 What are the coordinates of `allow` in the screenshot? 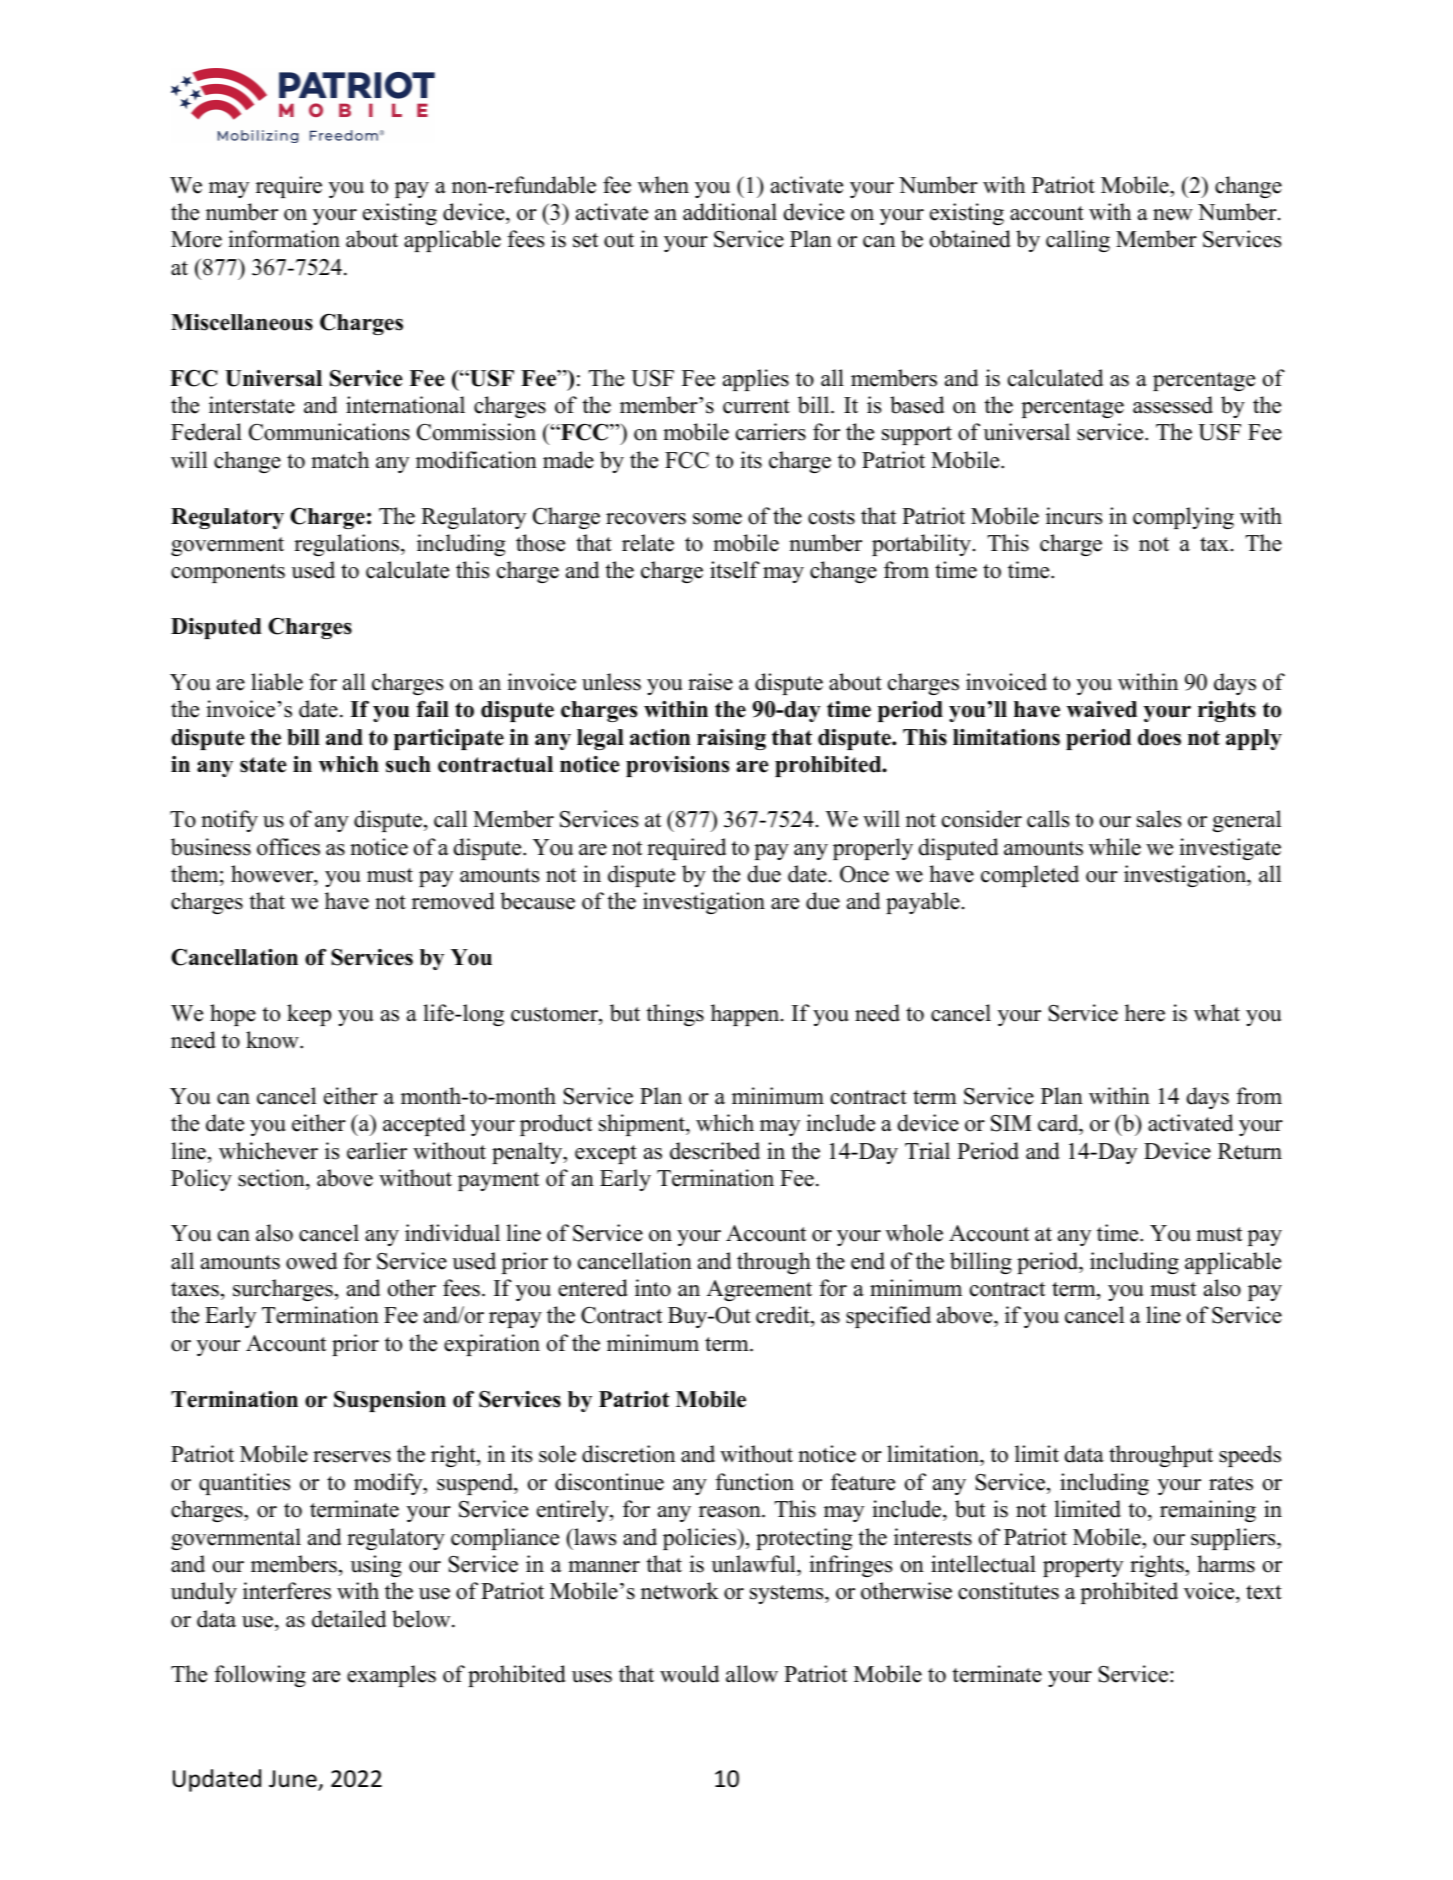 It's located at (752, 1674).
